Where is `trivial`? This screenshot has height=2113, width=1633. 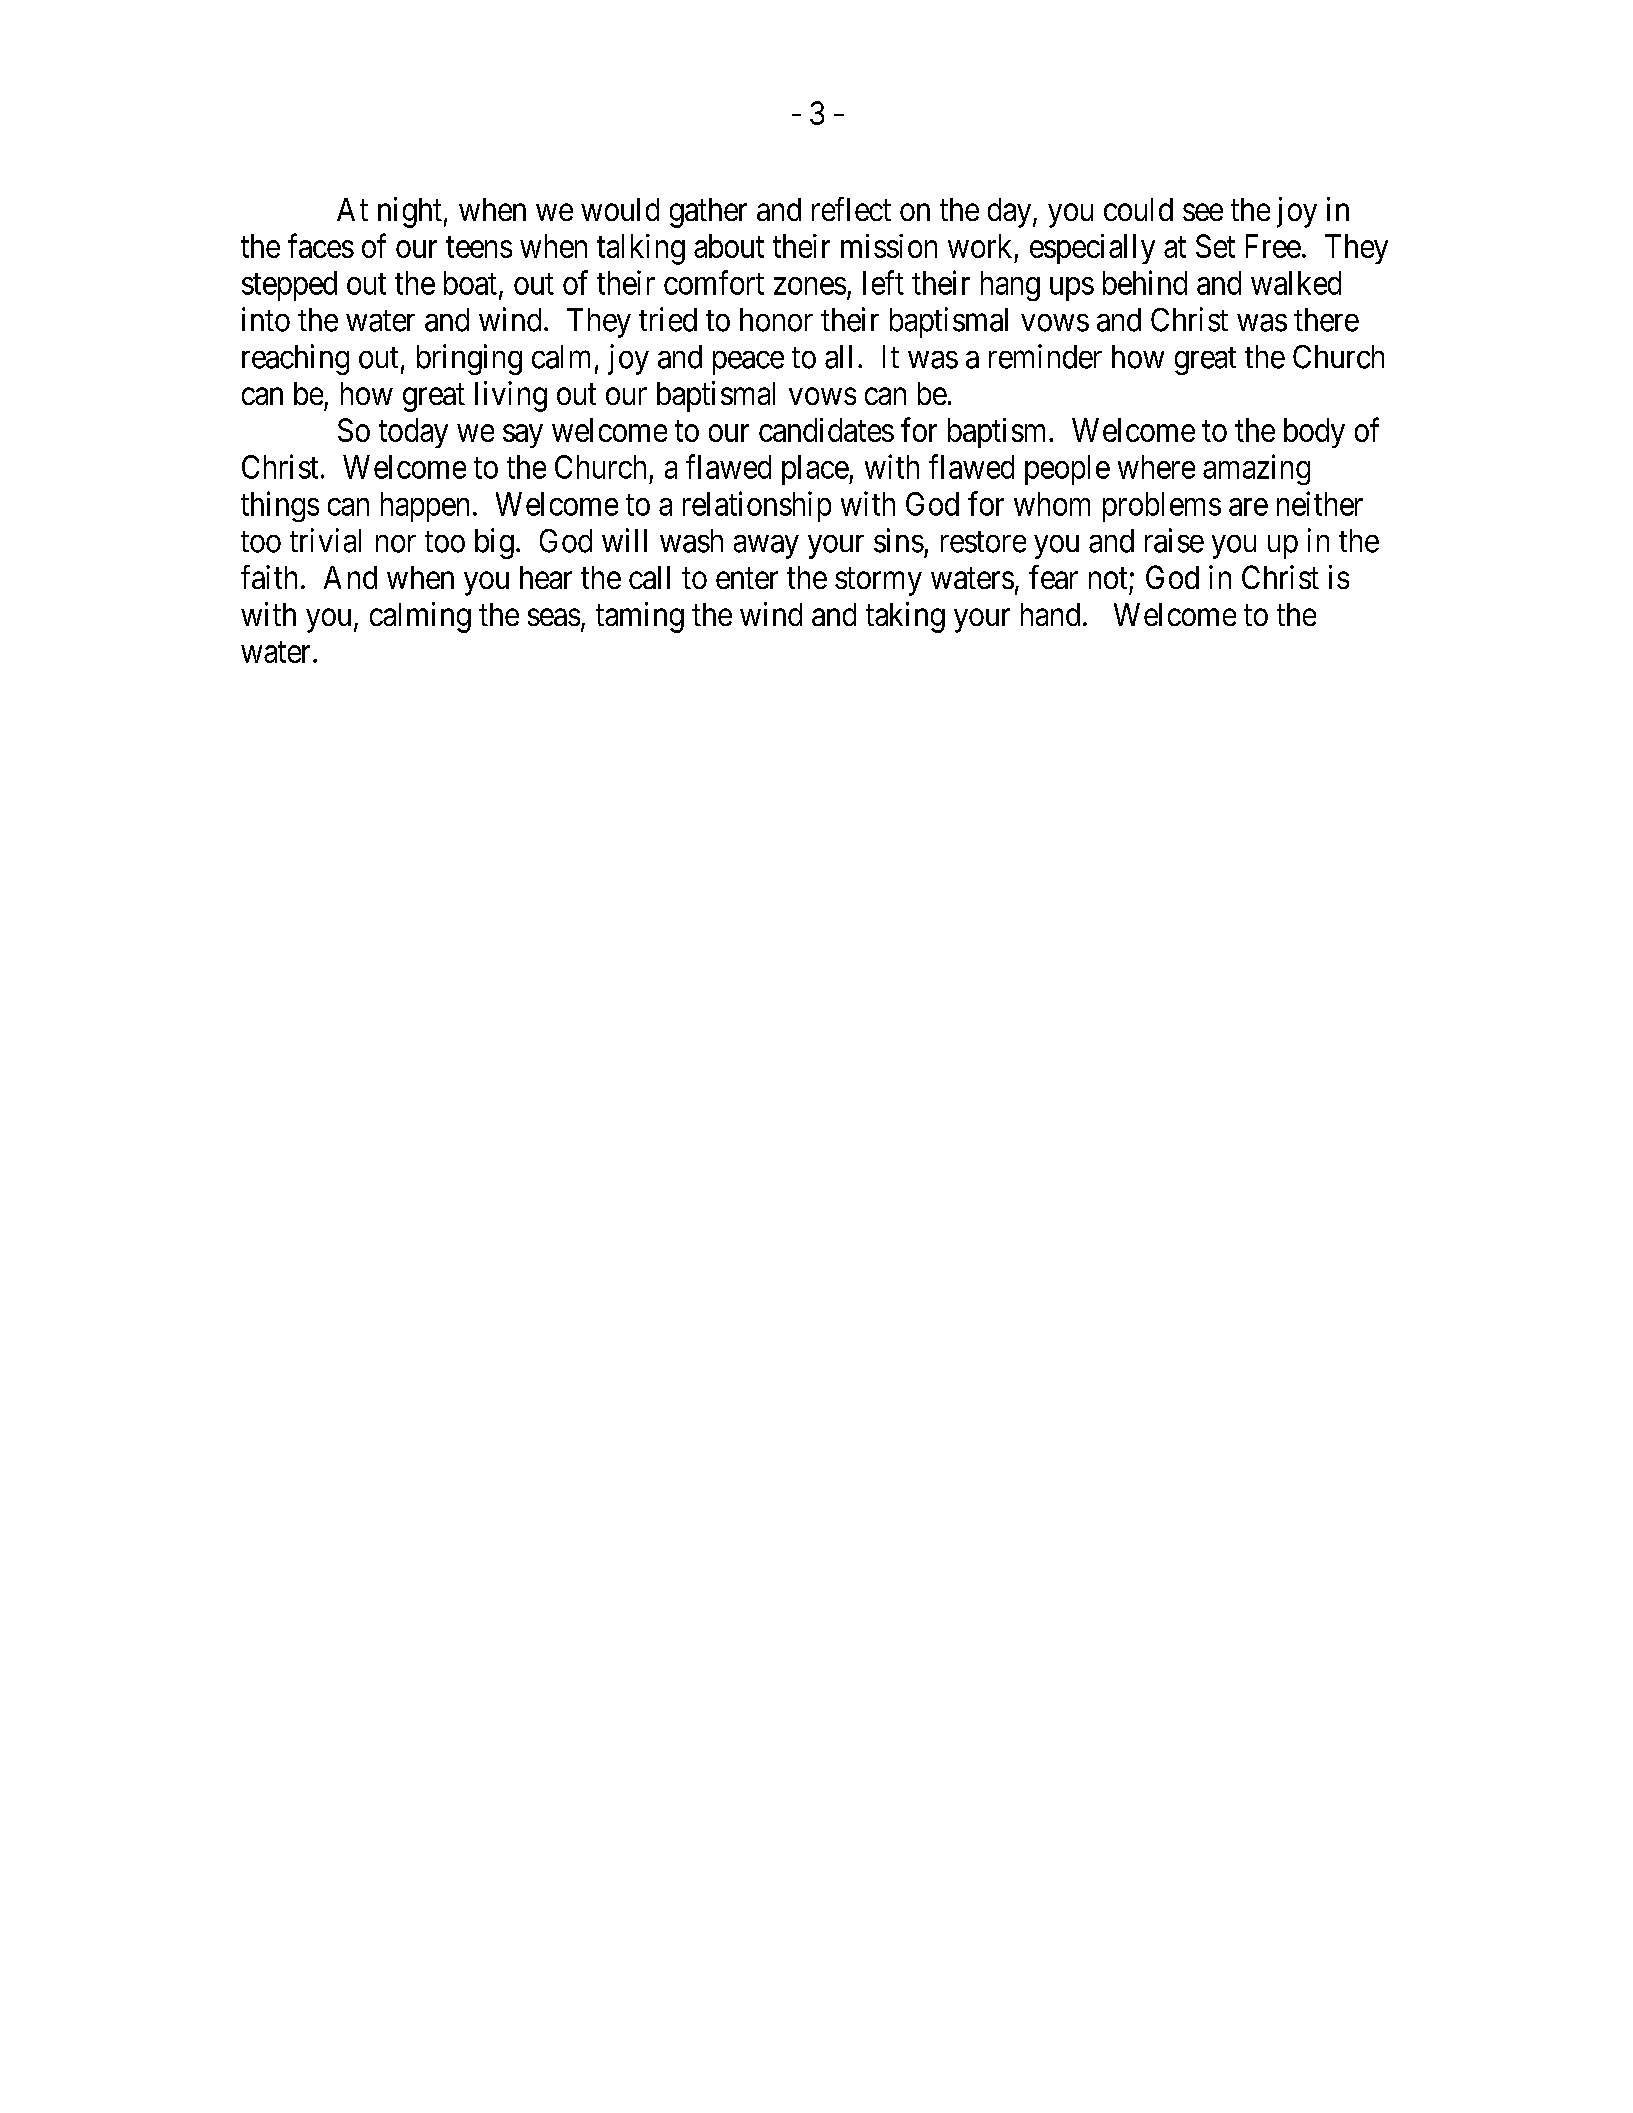 trivial is located at coordinates (325, 540).
